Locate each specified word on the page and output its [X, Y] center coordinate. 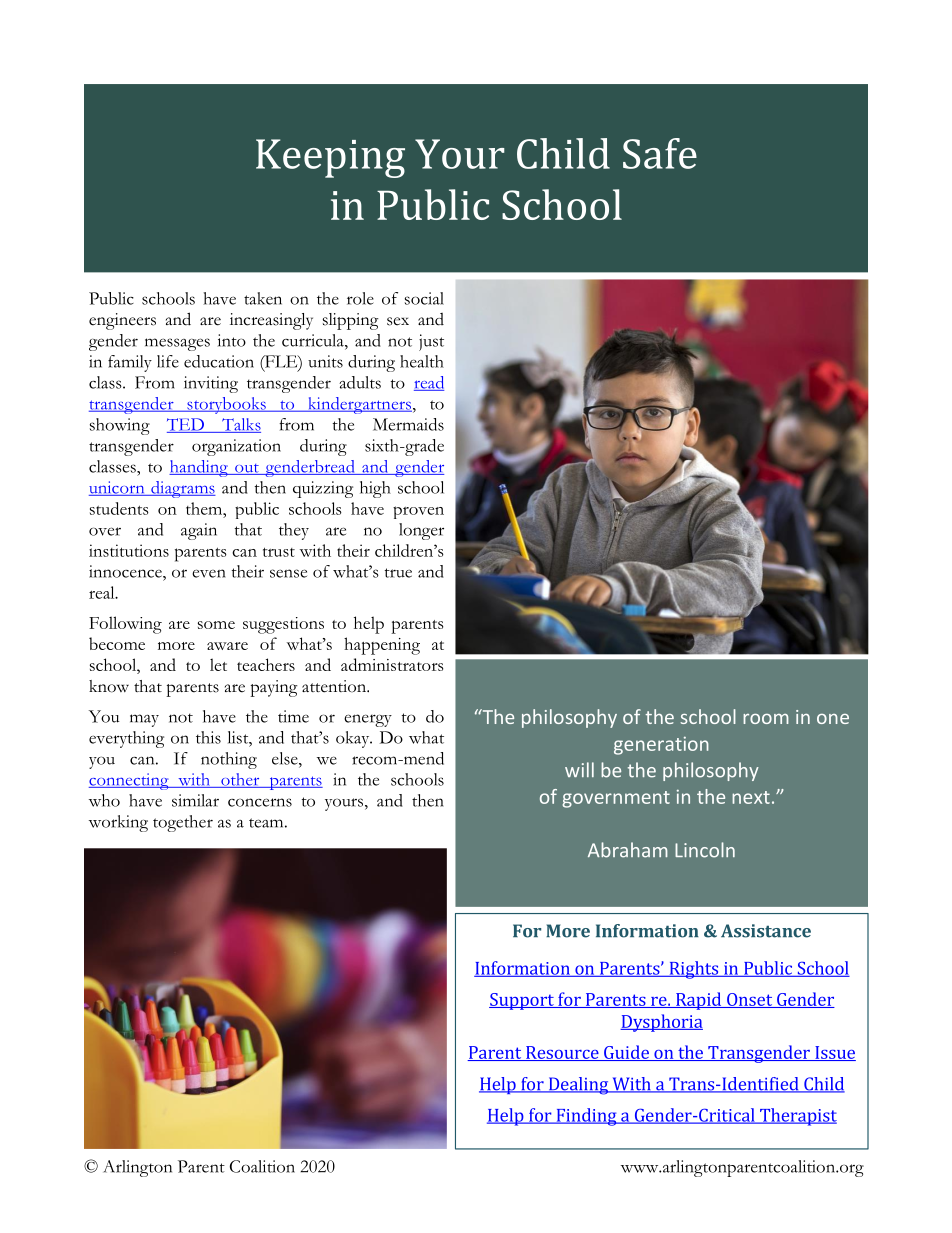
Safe [660, 153]
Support [522, 1001]
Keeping [330, 158]
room [766, 719]
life [168, 361]
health [422, 361]
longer [421, 531]
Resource [562, 1053]
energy [368, 720]
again [199, 531]
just [431, 342]
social [424, 298]
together [183, 823]
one [833, 719]
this [208, 737]
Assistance [766, 931]
